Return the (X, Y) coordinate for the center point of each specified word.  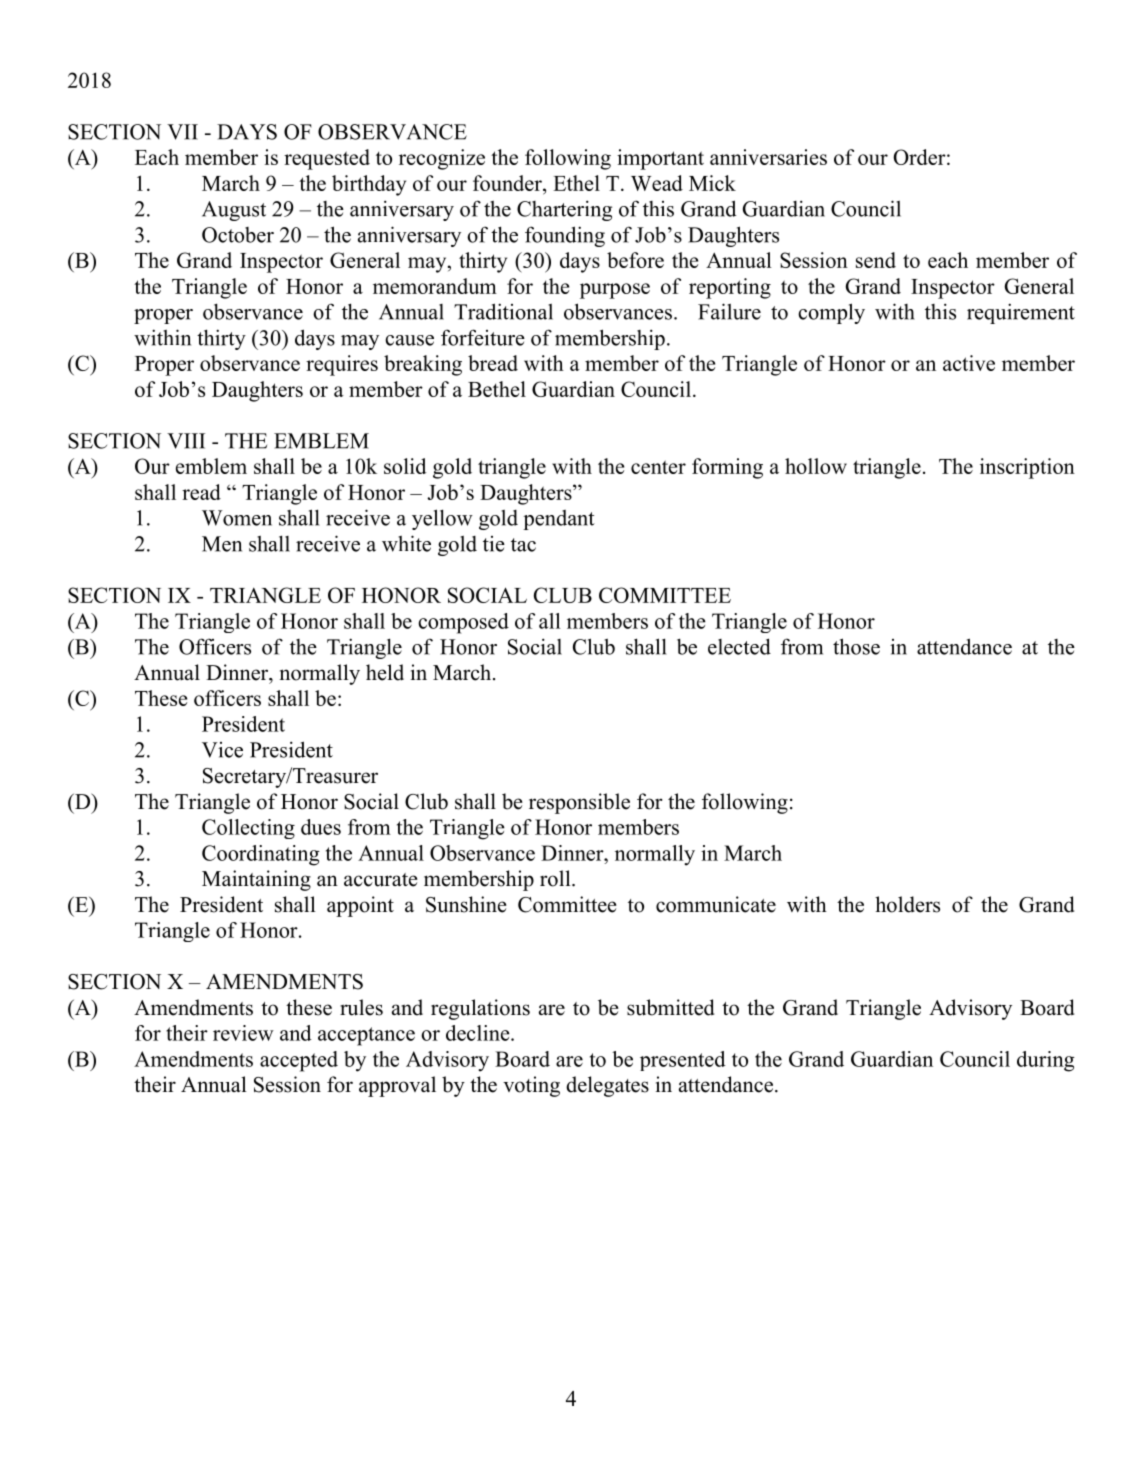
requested (327, 159)
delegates (607, 1086)
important (660, 159)
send (876, 260)
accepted (299, 1061)
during (1046, 1061)
